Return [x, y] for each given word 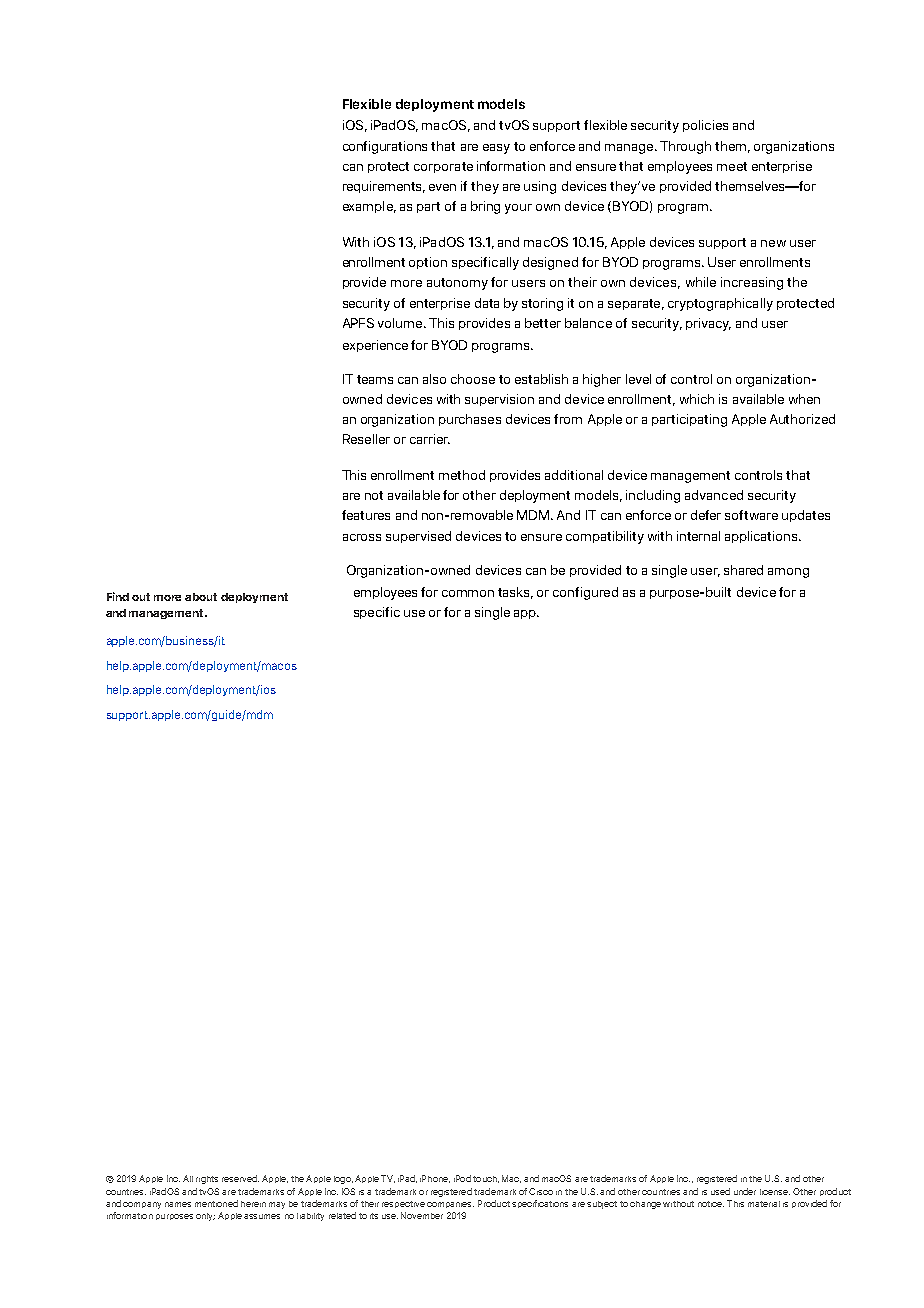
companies [450, 1205]
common [468, 593]
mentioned [216, 1203]
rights [207, 1180]
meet [732, 166]
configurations [385, 147]
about [201, 597]
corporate [443, 167]
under [745, 1191]
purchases [470, 420]
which [697, 399]
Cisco [541, 1191]
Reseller [366, 439]
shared [743, 570]
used [720, 1191]
